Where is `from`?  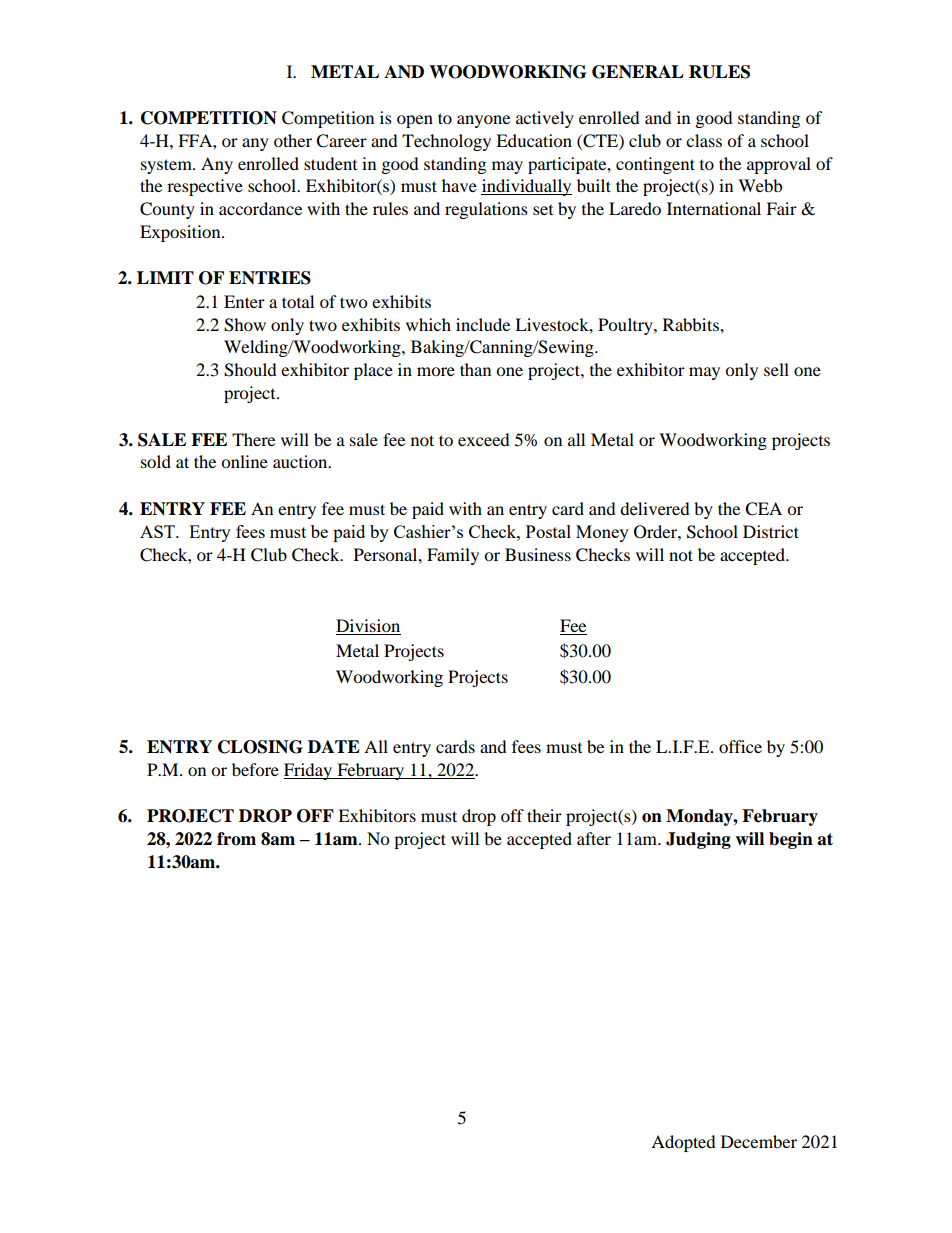
from is located at coordinates (236, 839).
